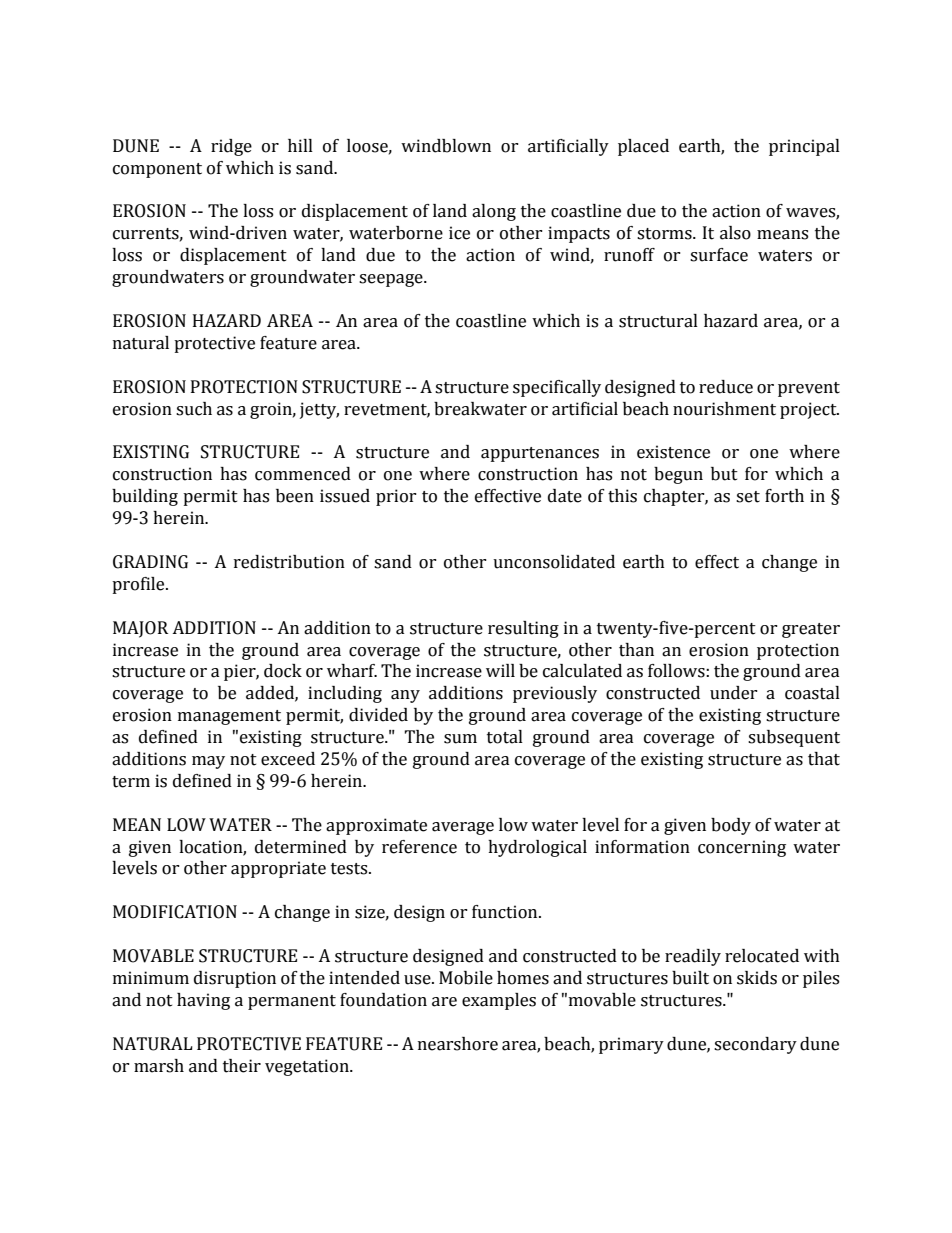  What do you see at coordinates (242, 1066) in the screenshot?
I see `their` at bounding box center [242, 1066].
